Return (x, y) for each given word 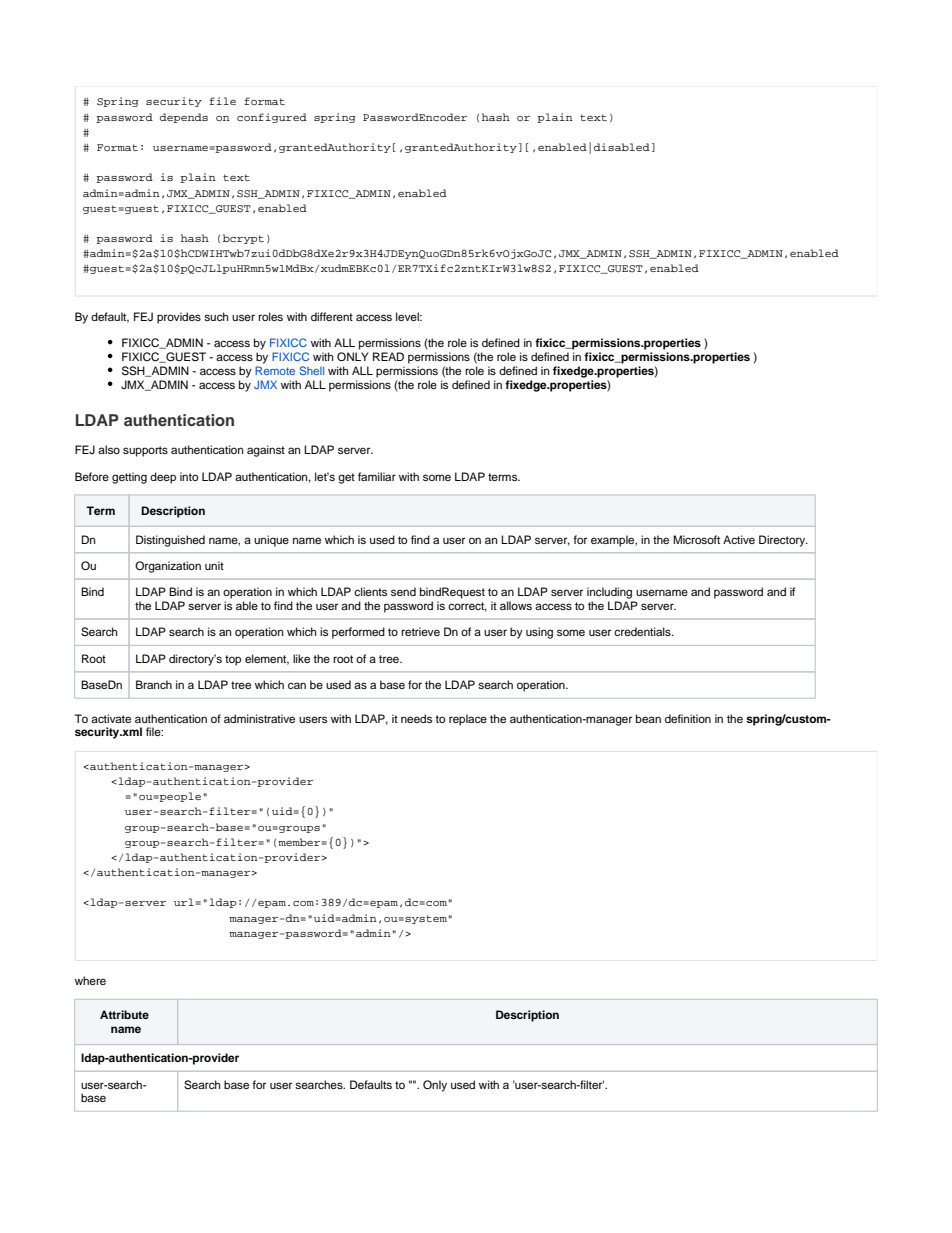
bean (648, 718)
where (90, 980)
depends (184, 118)
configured (272, 118)
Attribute (124, 1014)
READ (388, 356)
